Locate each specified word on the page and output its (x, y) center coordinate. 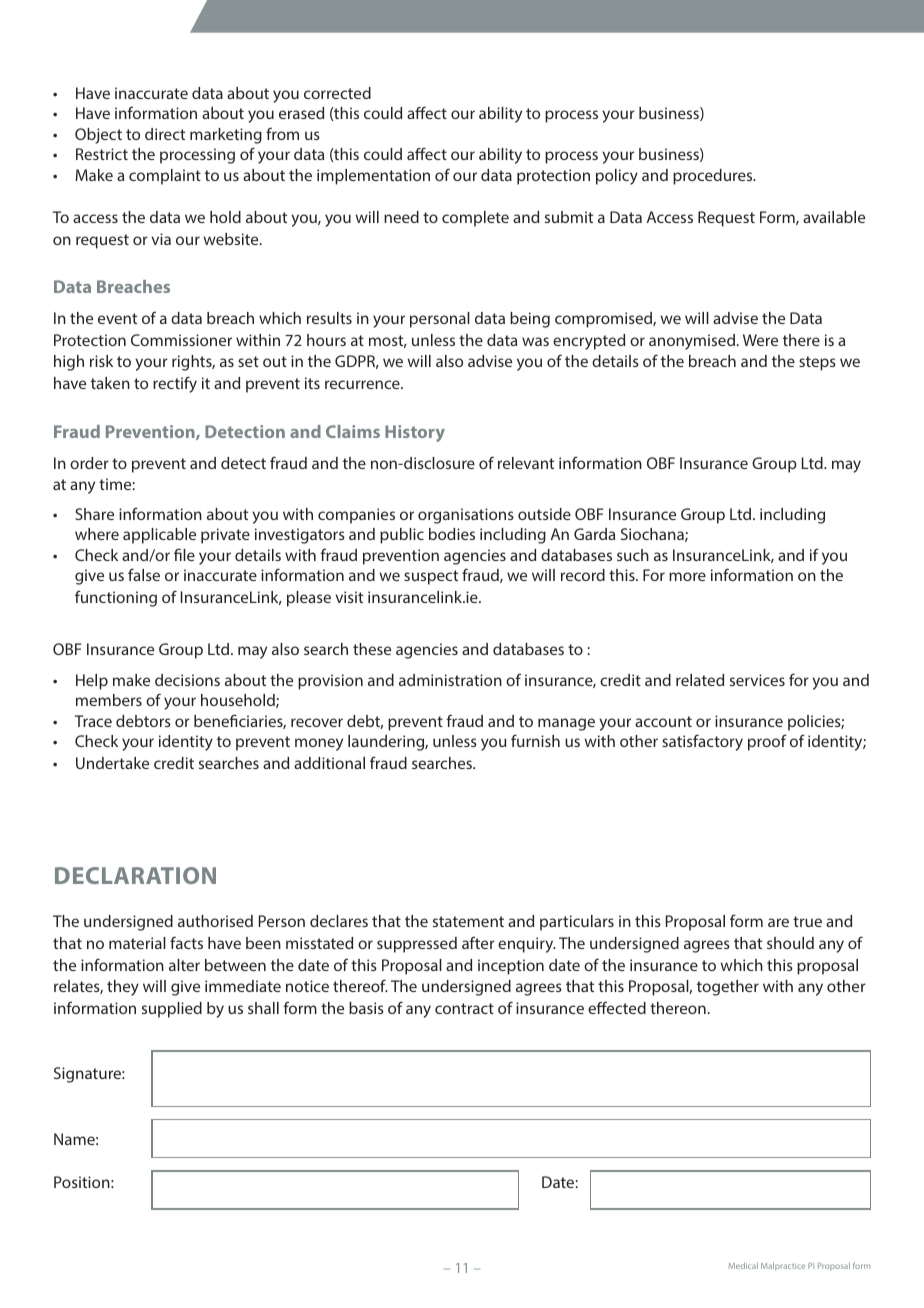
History (415, 433)
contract (464, 1008)
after (478, 942)
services (757, 680)
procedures (714, 177)
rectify (175, 384)
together (728, 988)
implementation (373, 177)
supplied (172, 1010)
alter (184, 965)
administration (450, 680)
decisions (187, 680)
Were (760, 340)
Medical (743, 1265)
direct (165, 134)
